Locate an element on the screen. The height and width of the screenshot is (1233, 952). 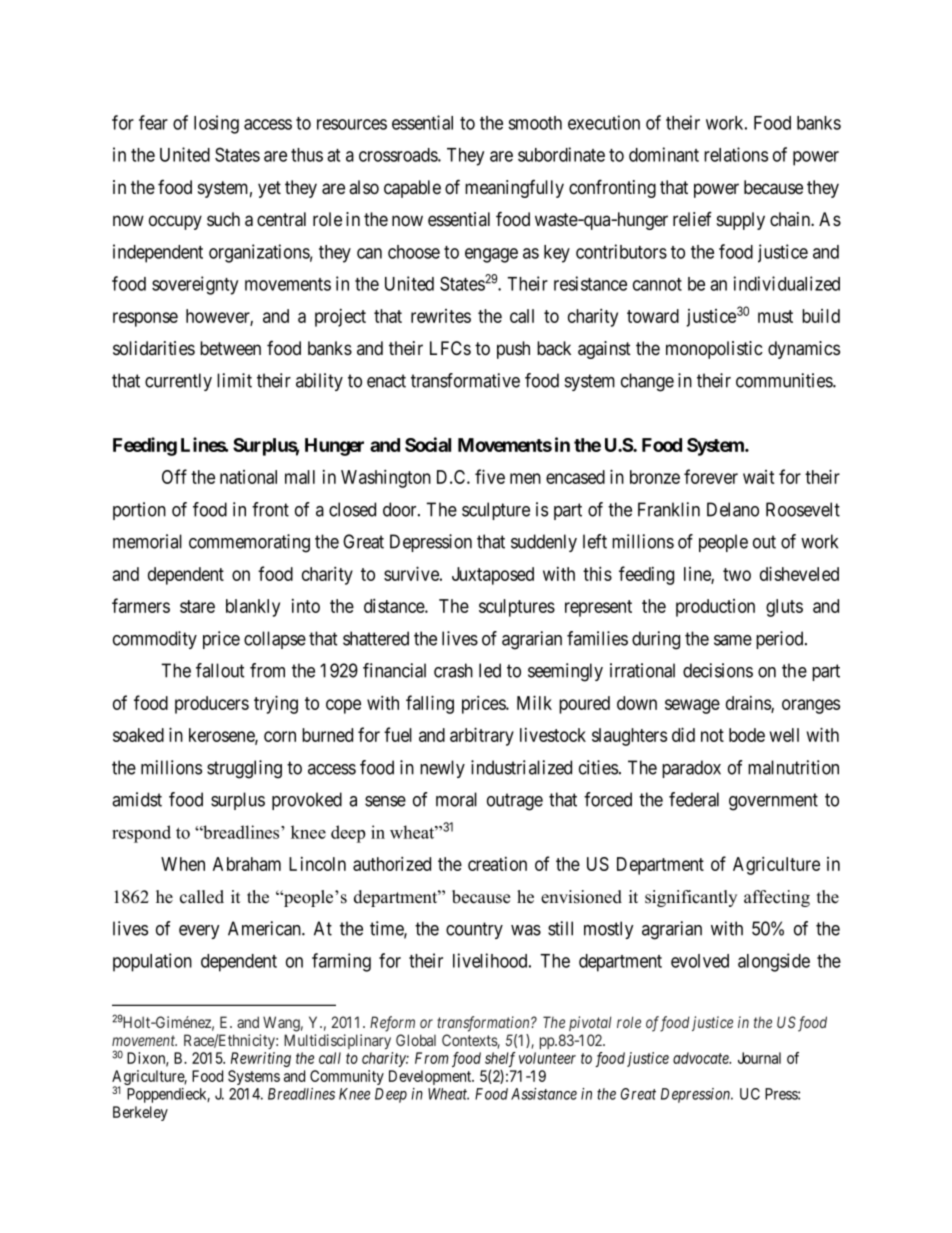
Abraham is located at coordinates (247, 864).
